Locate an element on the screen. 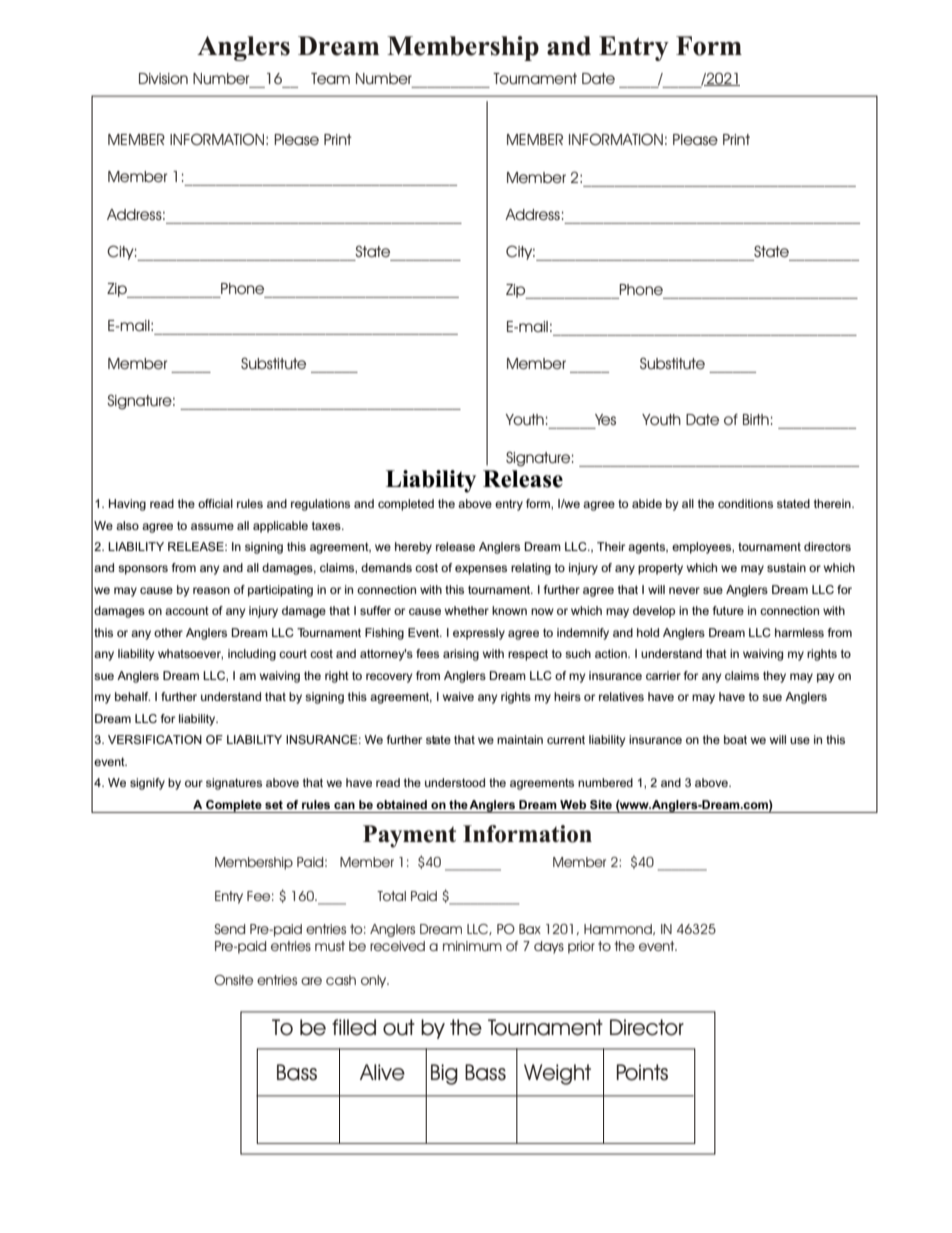  Division is located at coordinates (163, 78).
